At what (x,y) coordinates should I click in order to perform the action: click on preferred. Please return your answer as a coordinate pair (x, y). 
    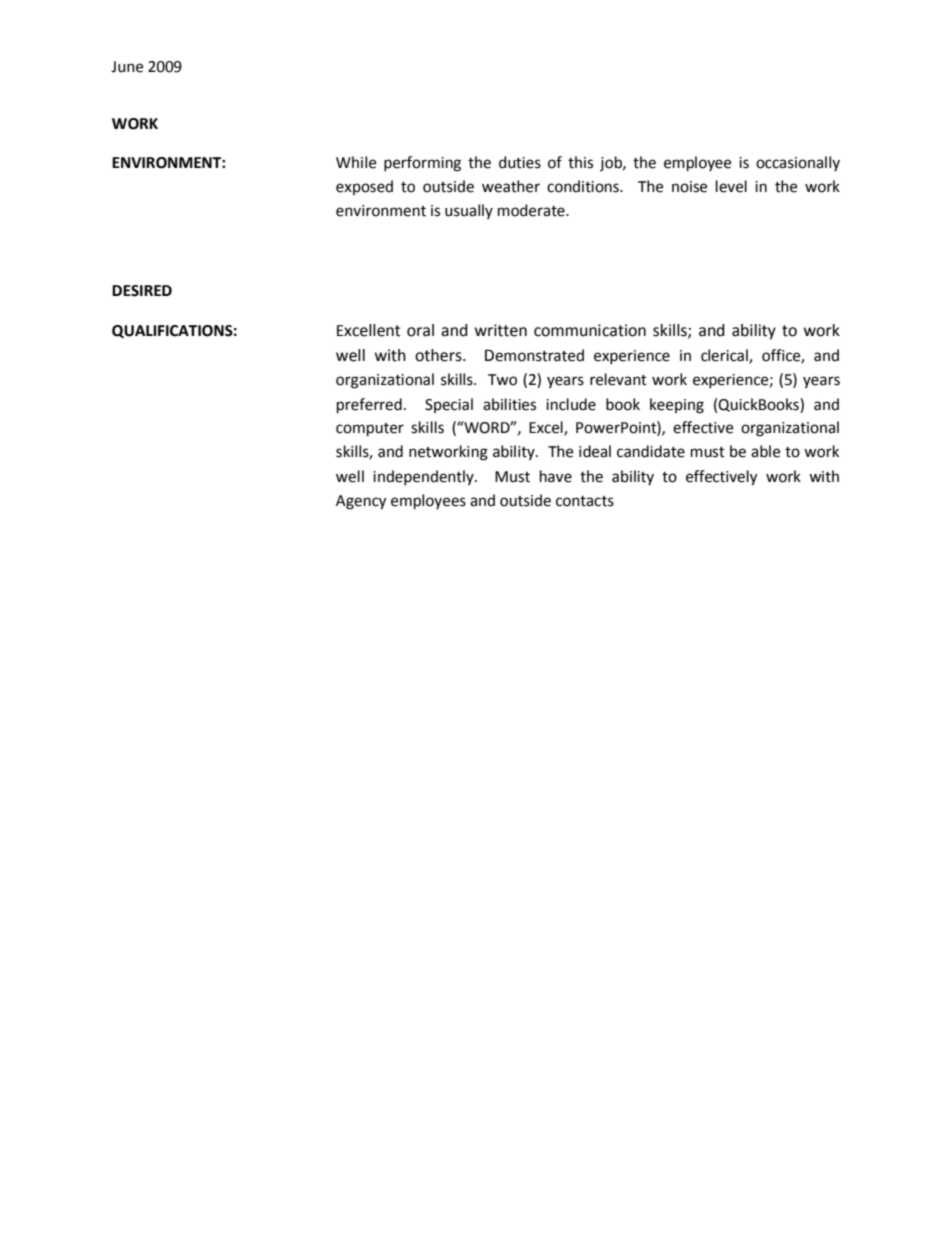
    Looking at the image, I should click on (369, 406).
